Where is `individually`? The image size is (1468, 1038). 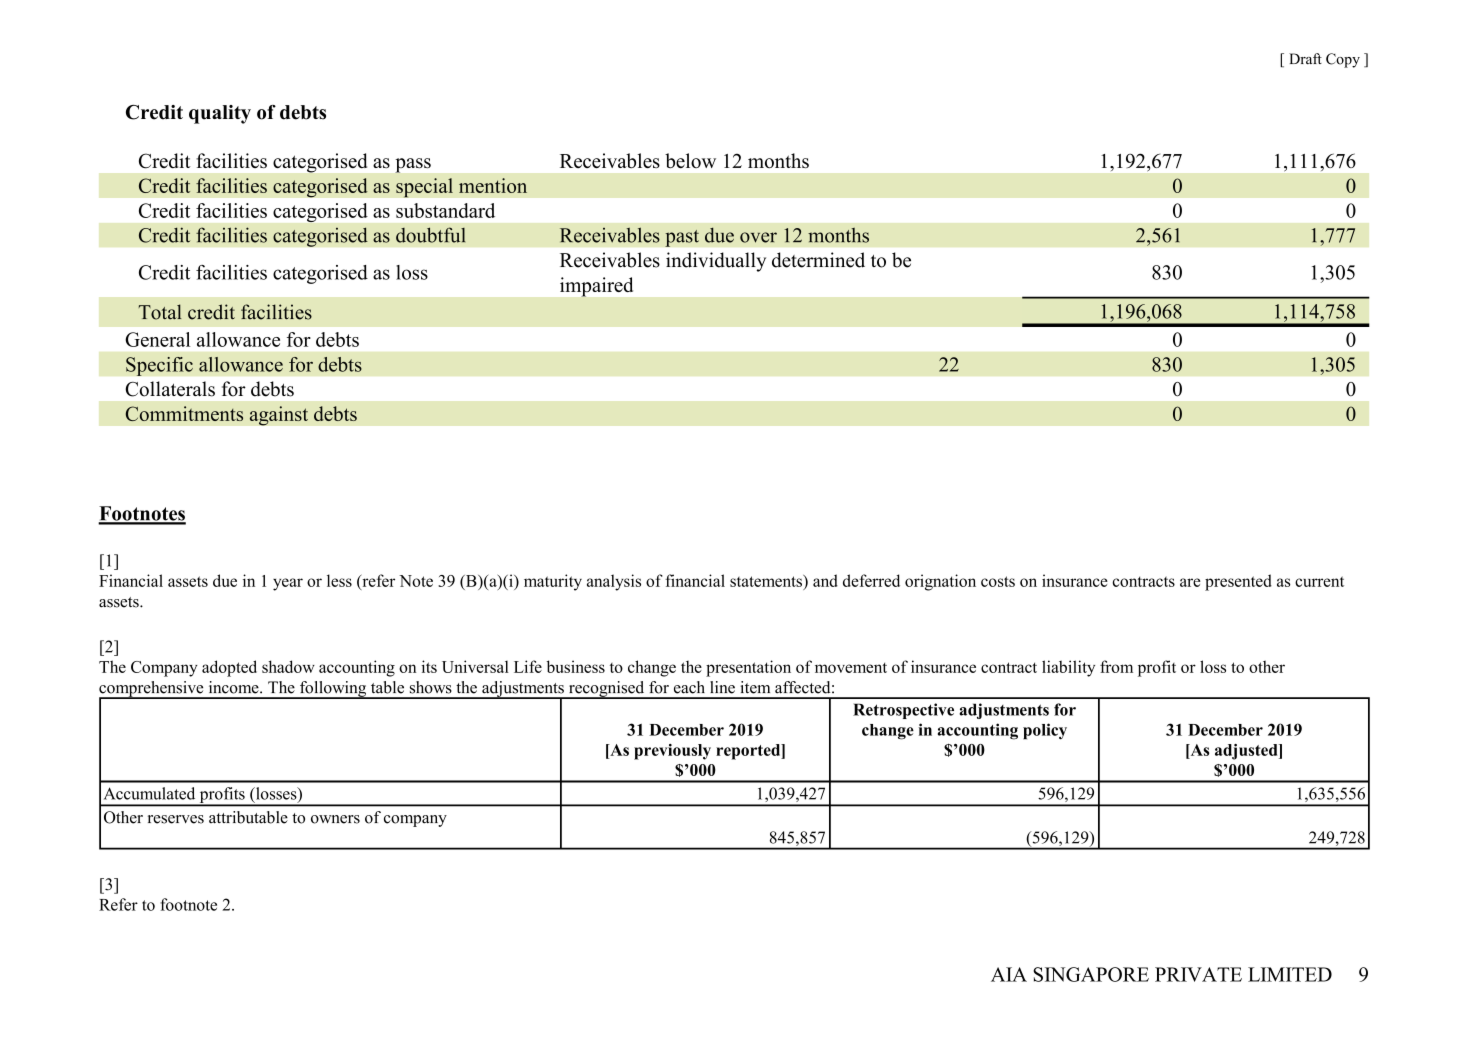
individually is located at coordinates (716, 262).
